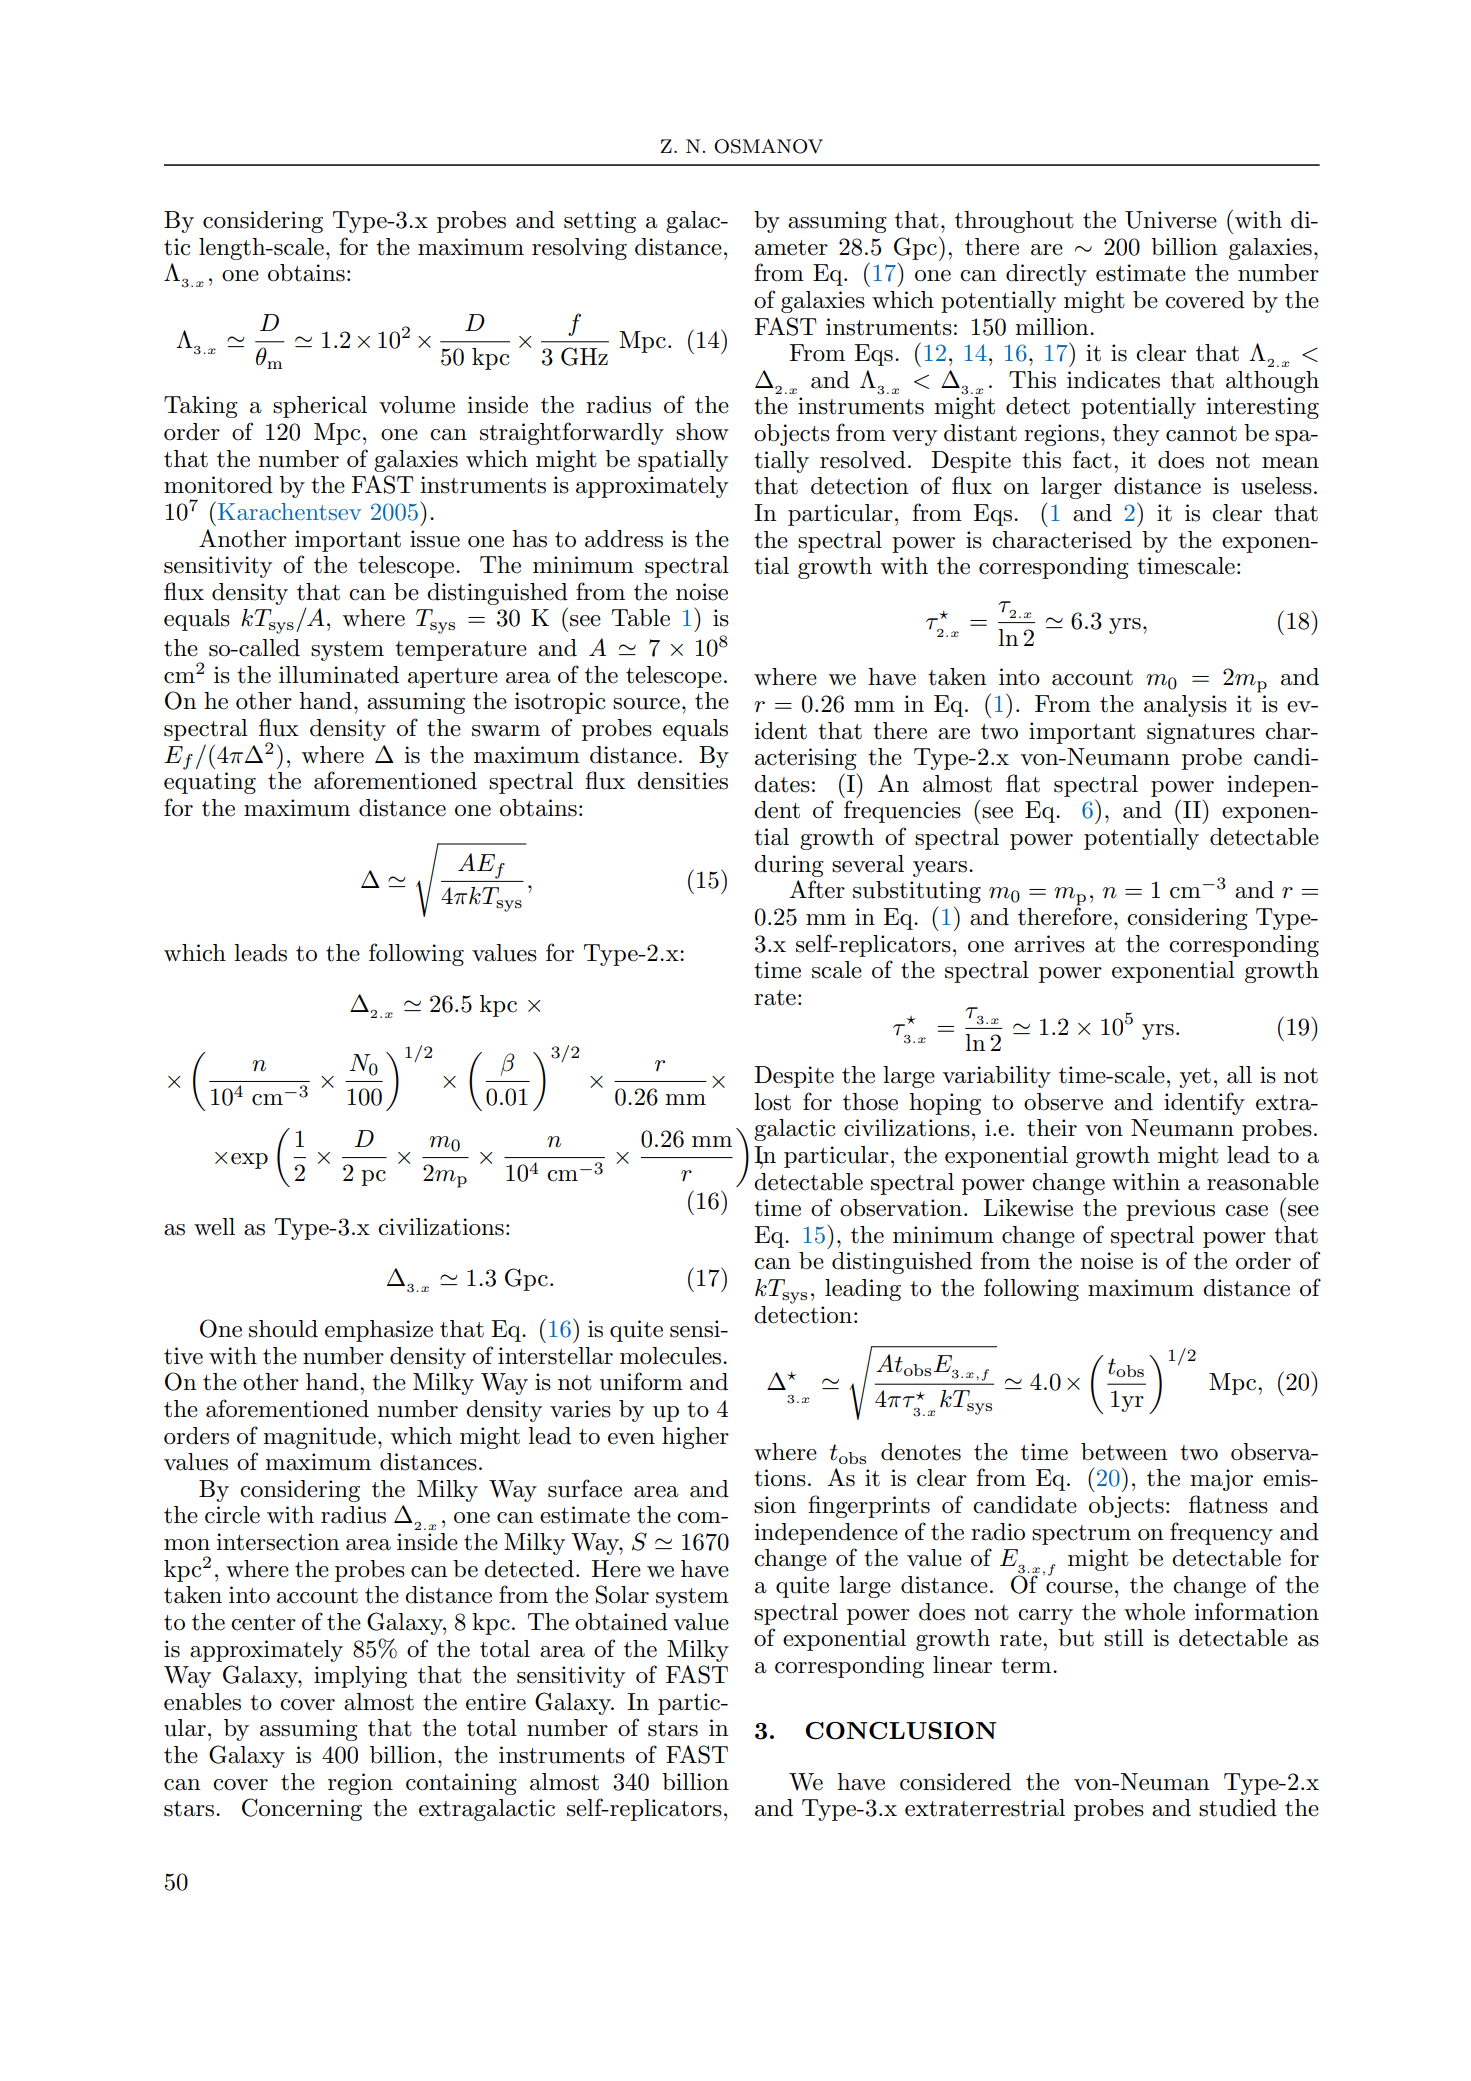 This document has height=2081, width=1471. I want to click on Universe, so click(1171, 220).
